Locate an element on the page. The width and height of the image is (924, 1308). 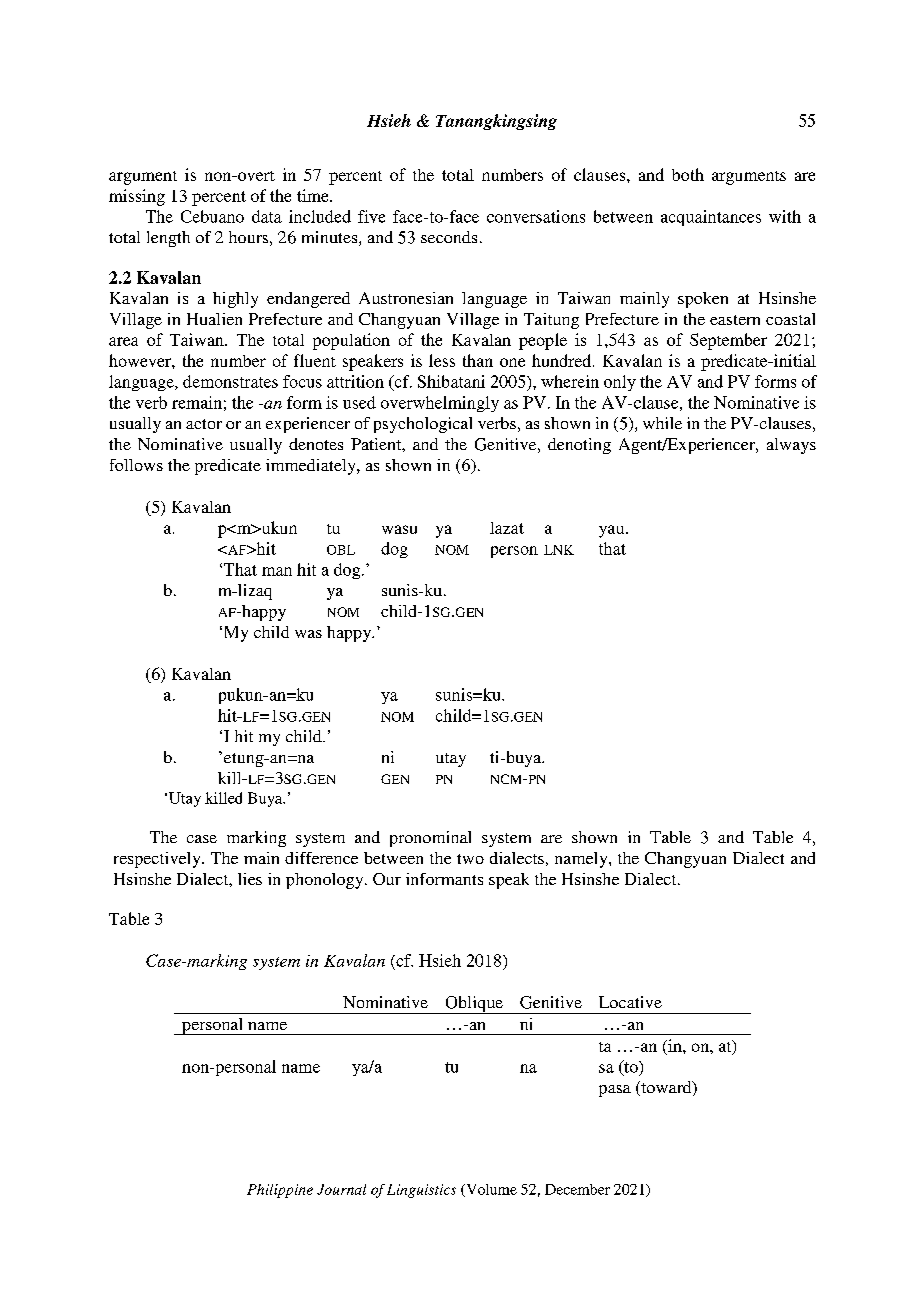
Locative is located at coordinates (630, 1002).
